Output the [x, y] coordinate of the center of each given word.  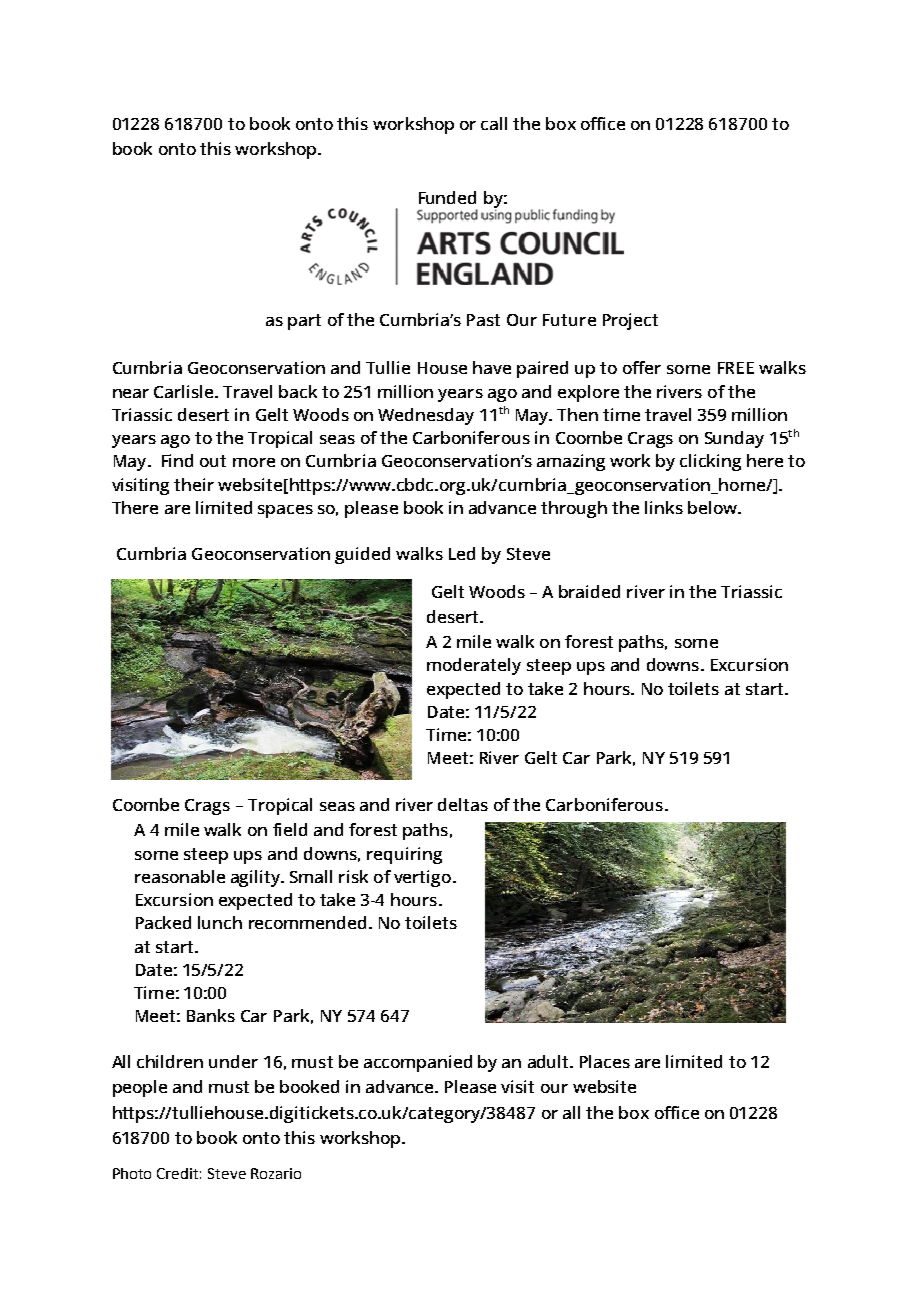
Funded [447, 197]
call [494, 123]
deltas [463, 804]
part [304, 322]
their [194, 484]
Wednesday [426, 416]
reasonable [180, 876]
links [664, 507]
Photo [132, 1173]
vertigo [424, 878]
